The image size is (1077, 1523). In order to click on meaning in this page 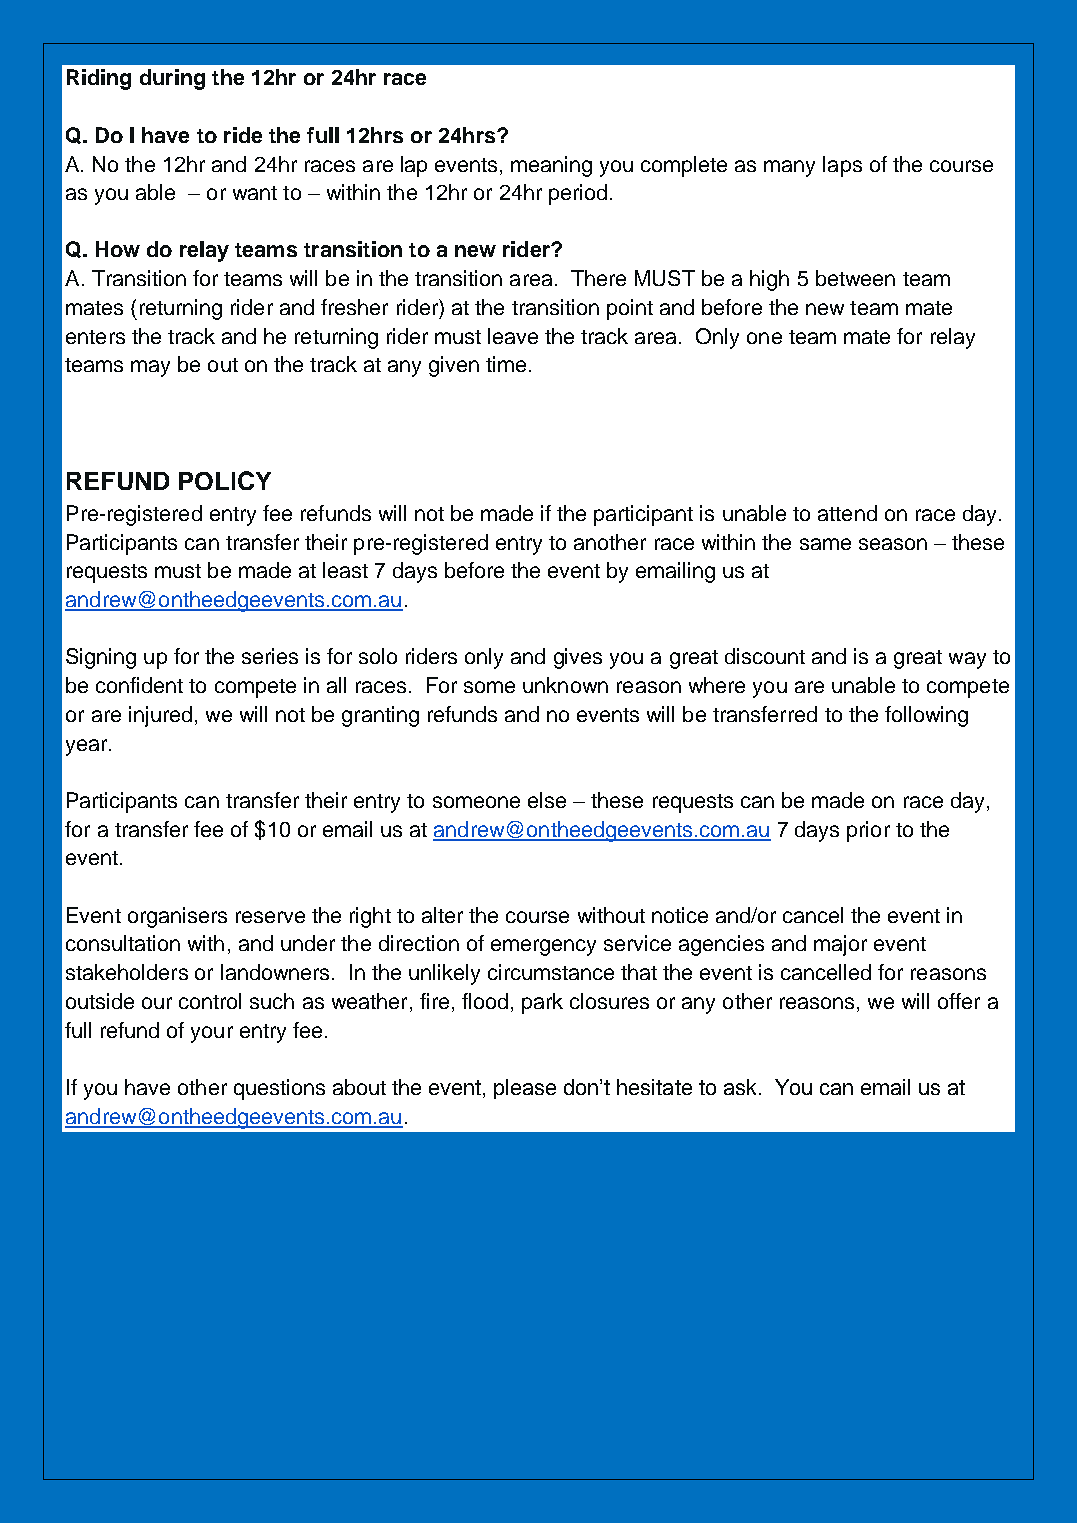, I will do `click(551, 166)`.
